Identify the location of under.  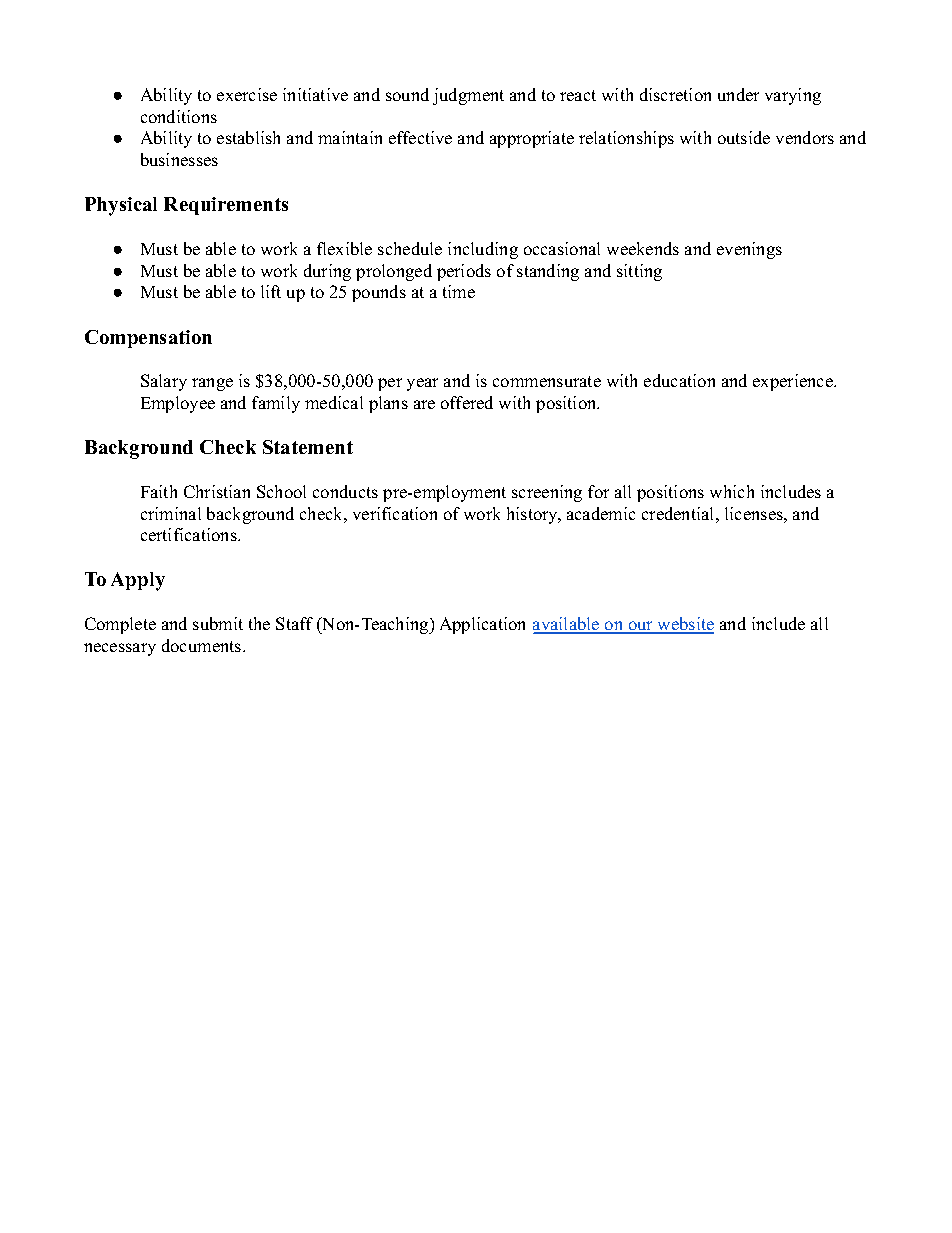
(738, 94).
